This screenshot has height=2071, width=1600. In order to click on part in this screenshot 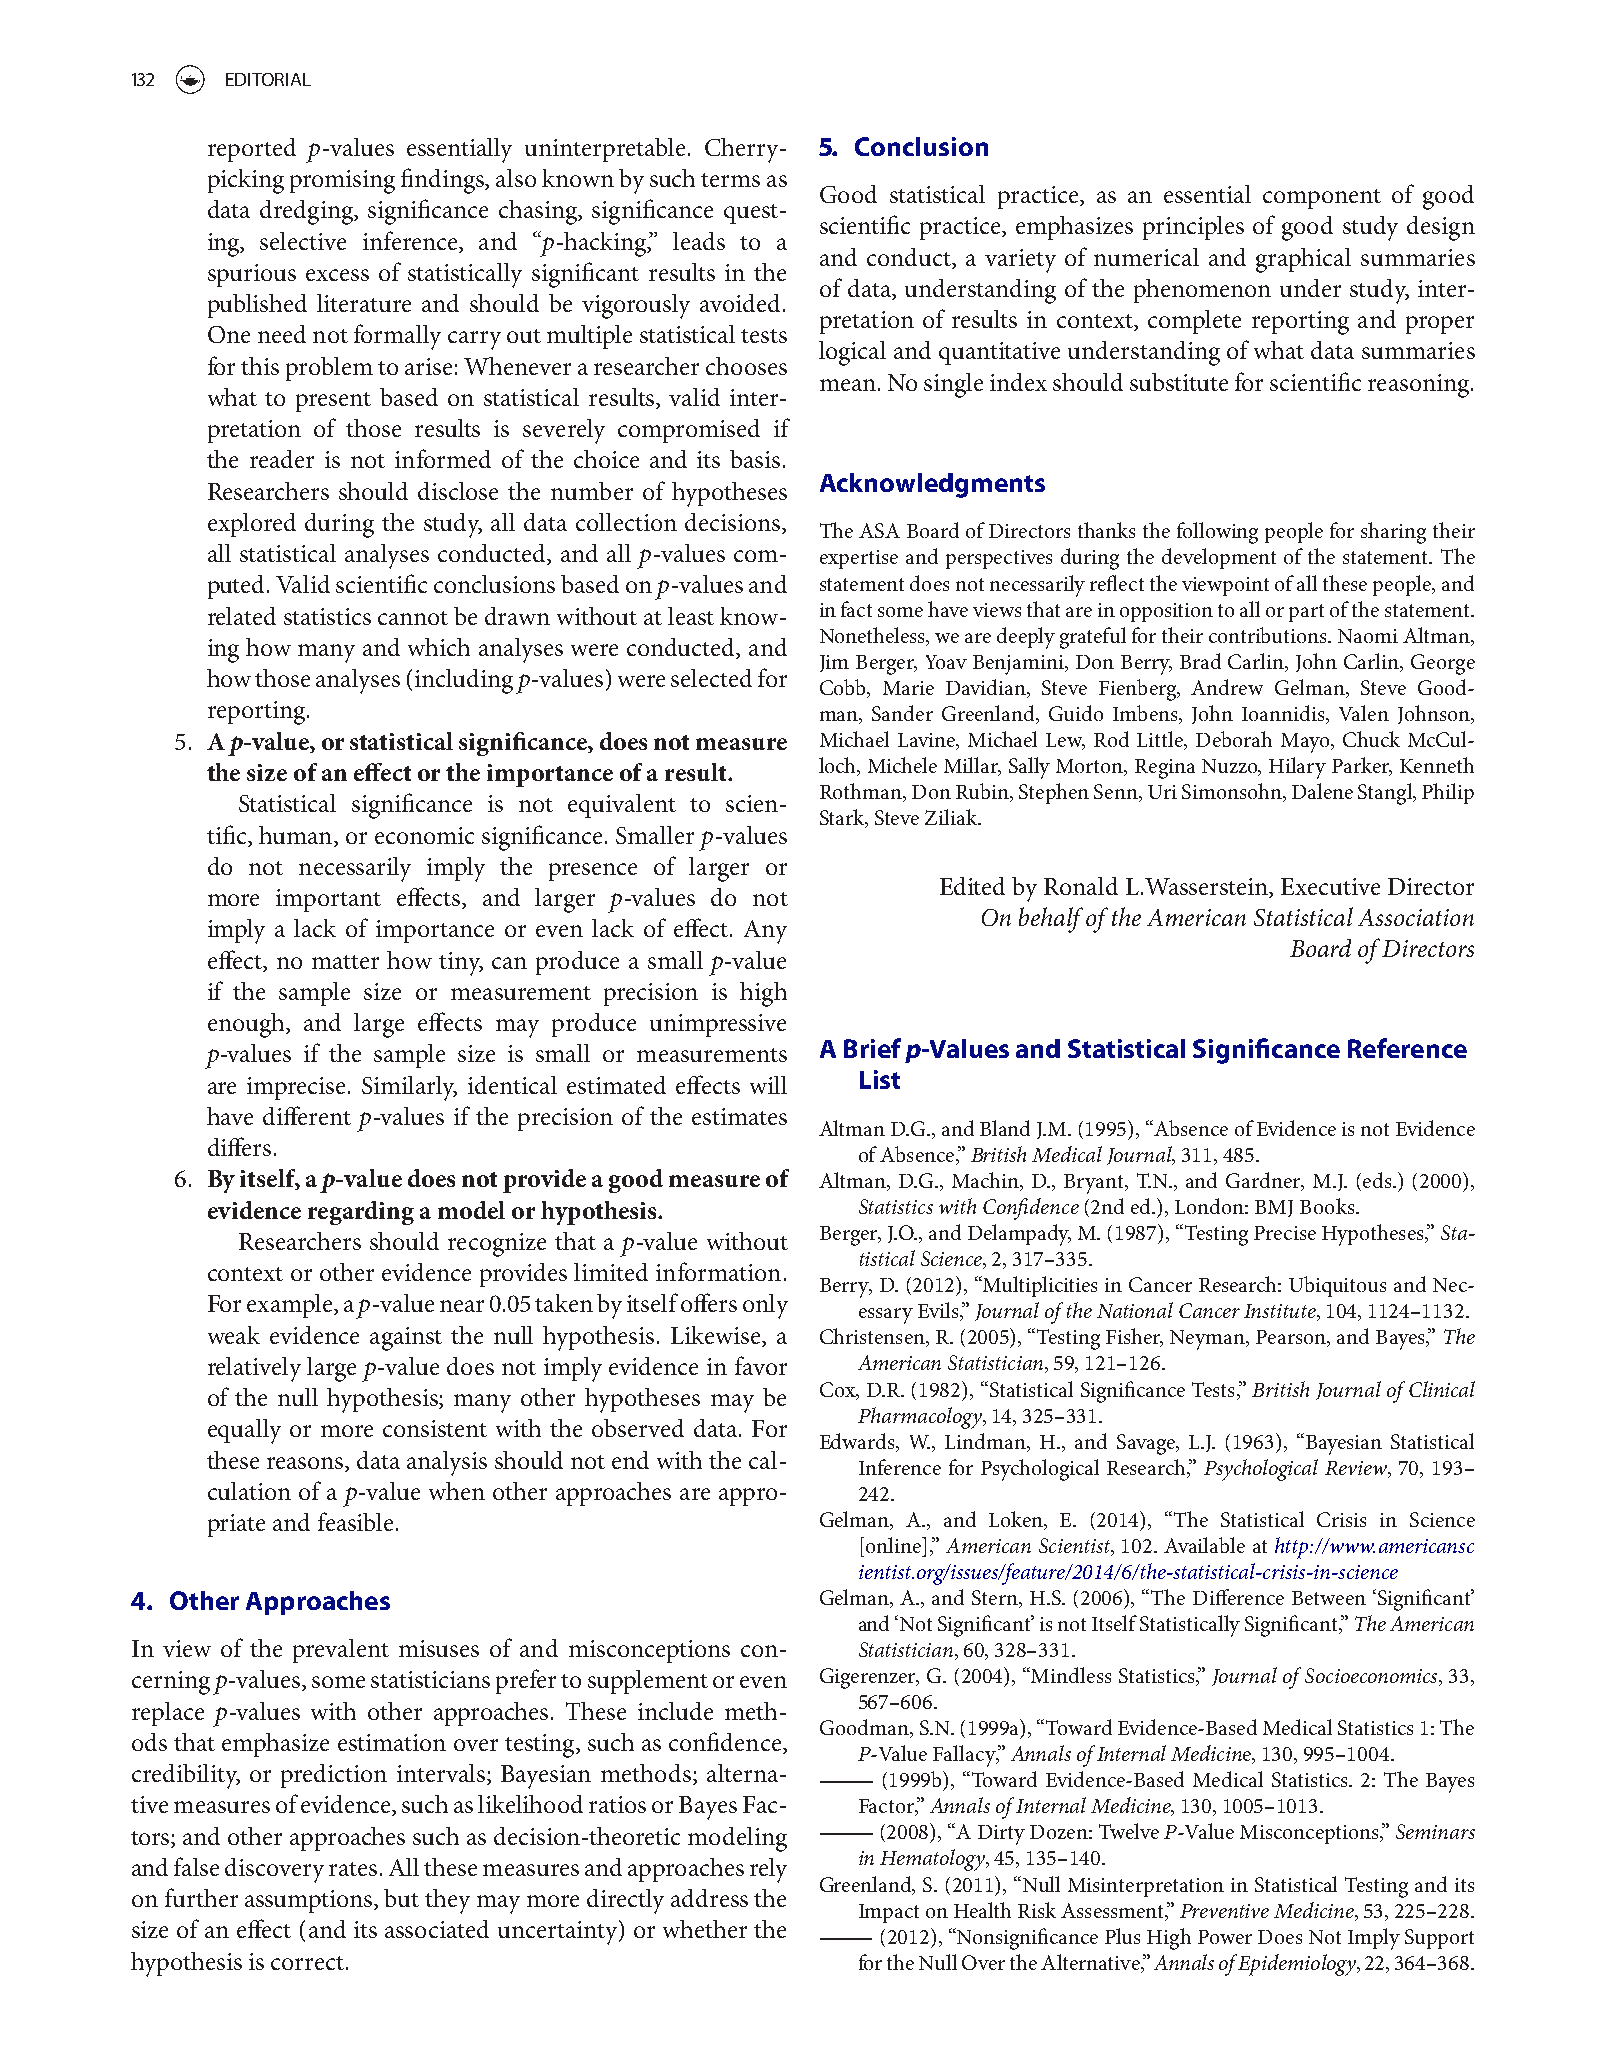, I will do `click(1306, 613)`.
